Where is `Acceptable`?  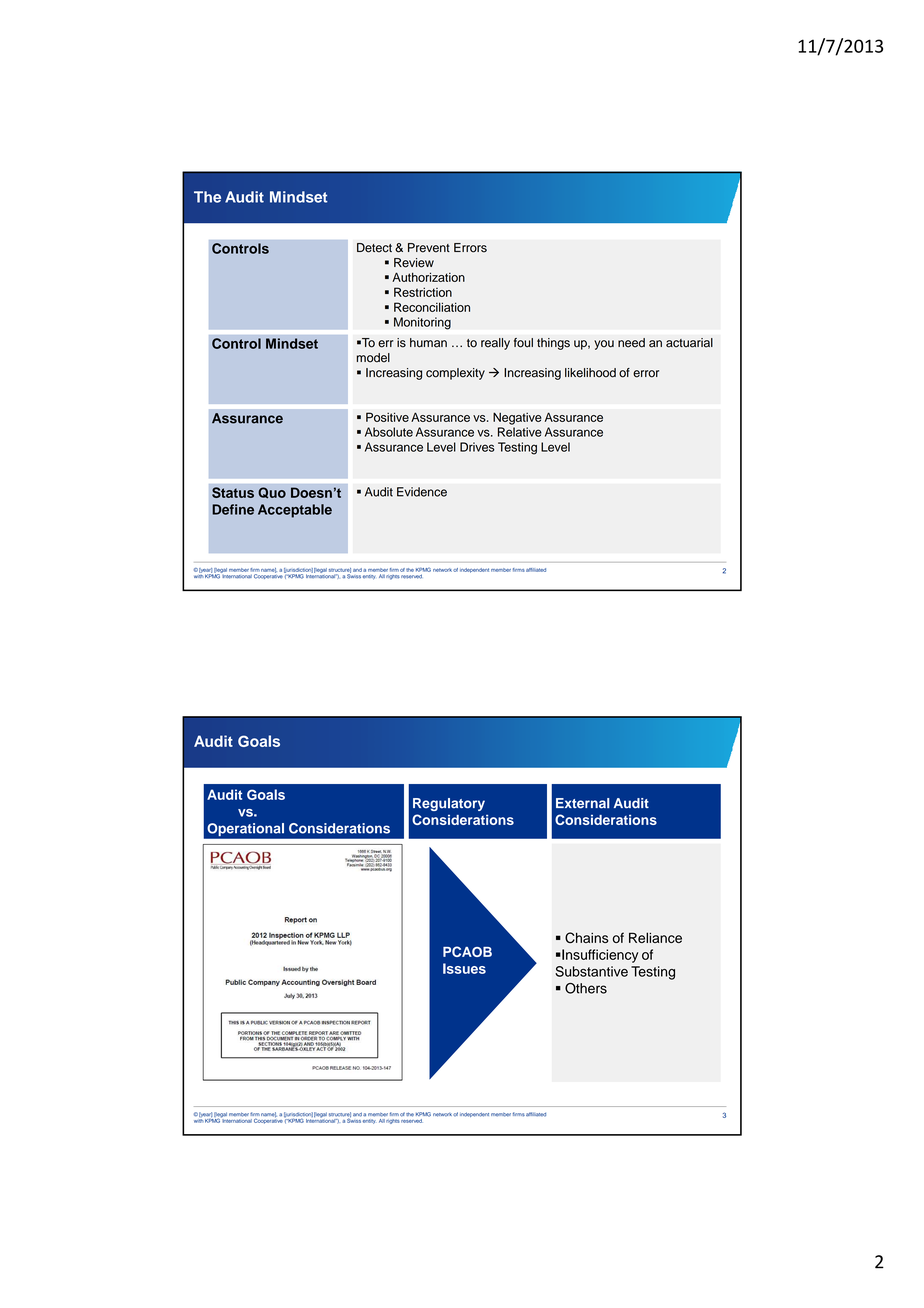 Acceptable is located at coordinates (295, 511).
